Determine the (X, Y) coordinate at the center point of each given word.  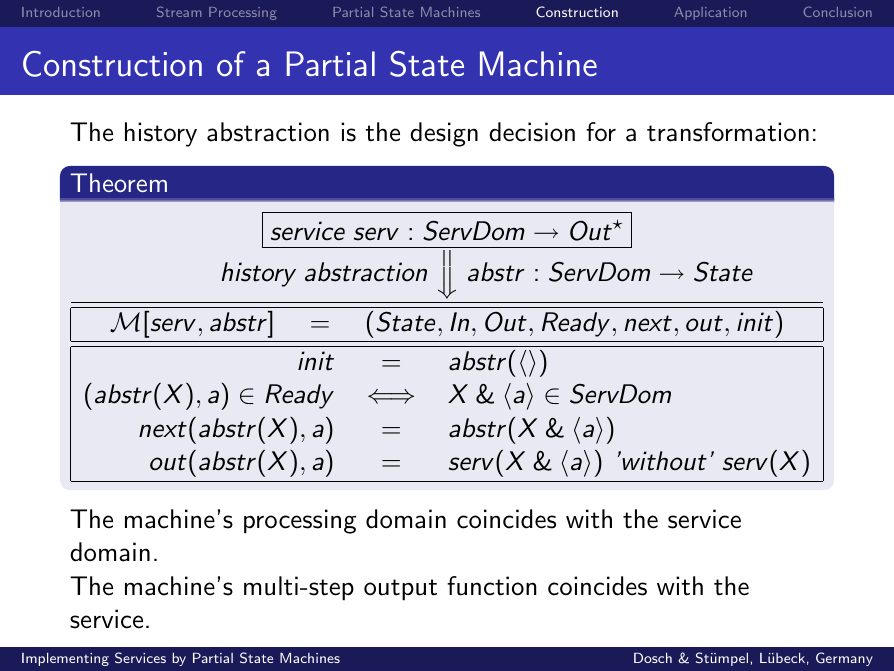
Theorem (118, 182)
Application (710, 13)
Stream (179, 11)
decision (532, 132)
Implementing (65, 659)
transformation (728, 132)
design (444, 134)
